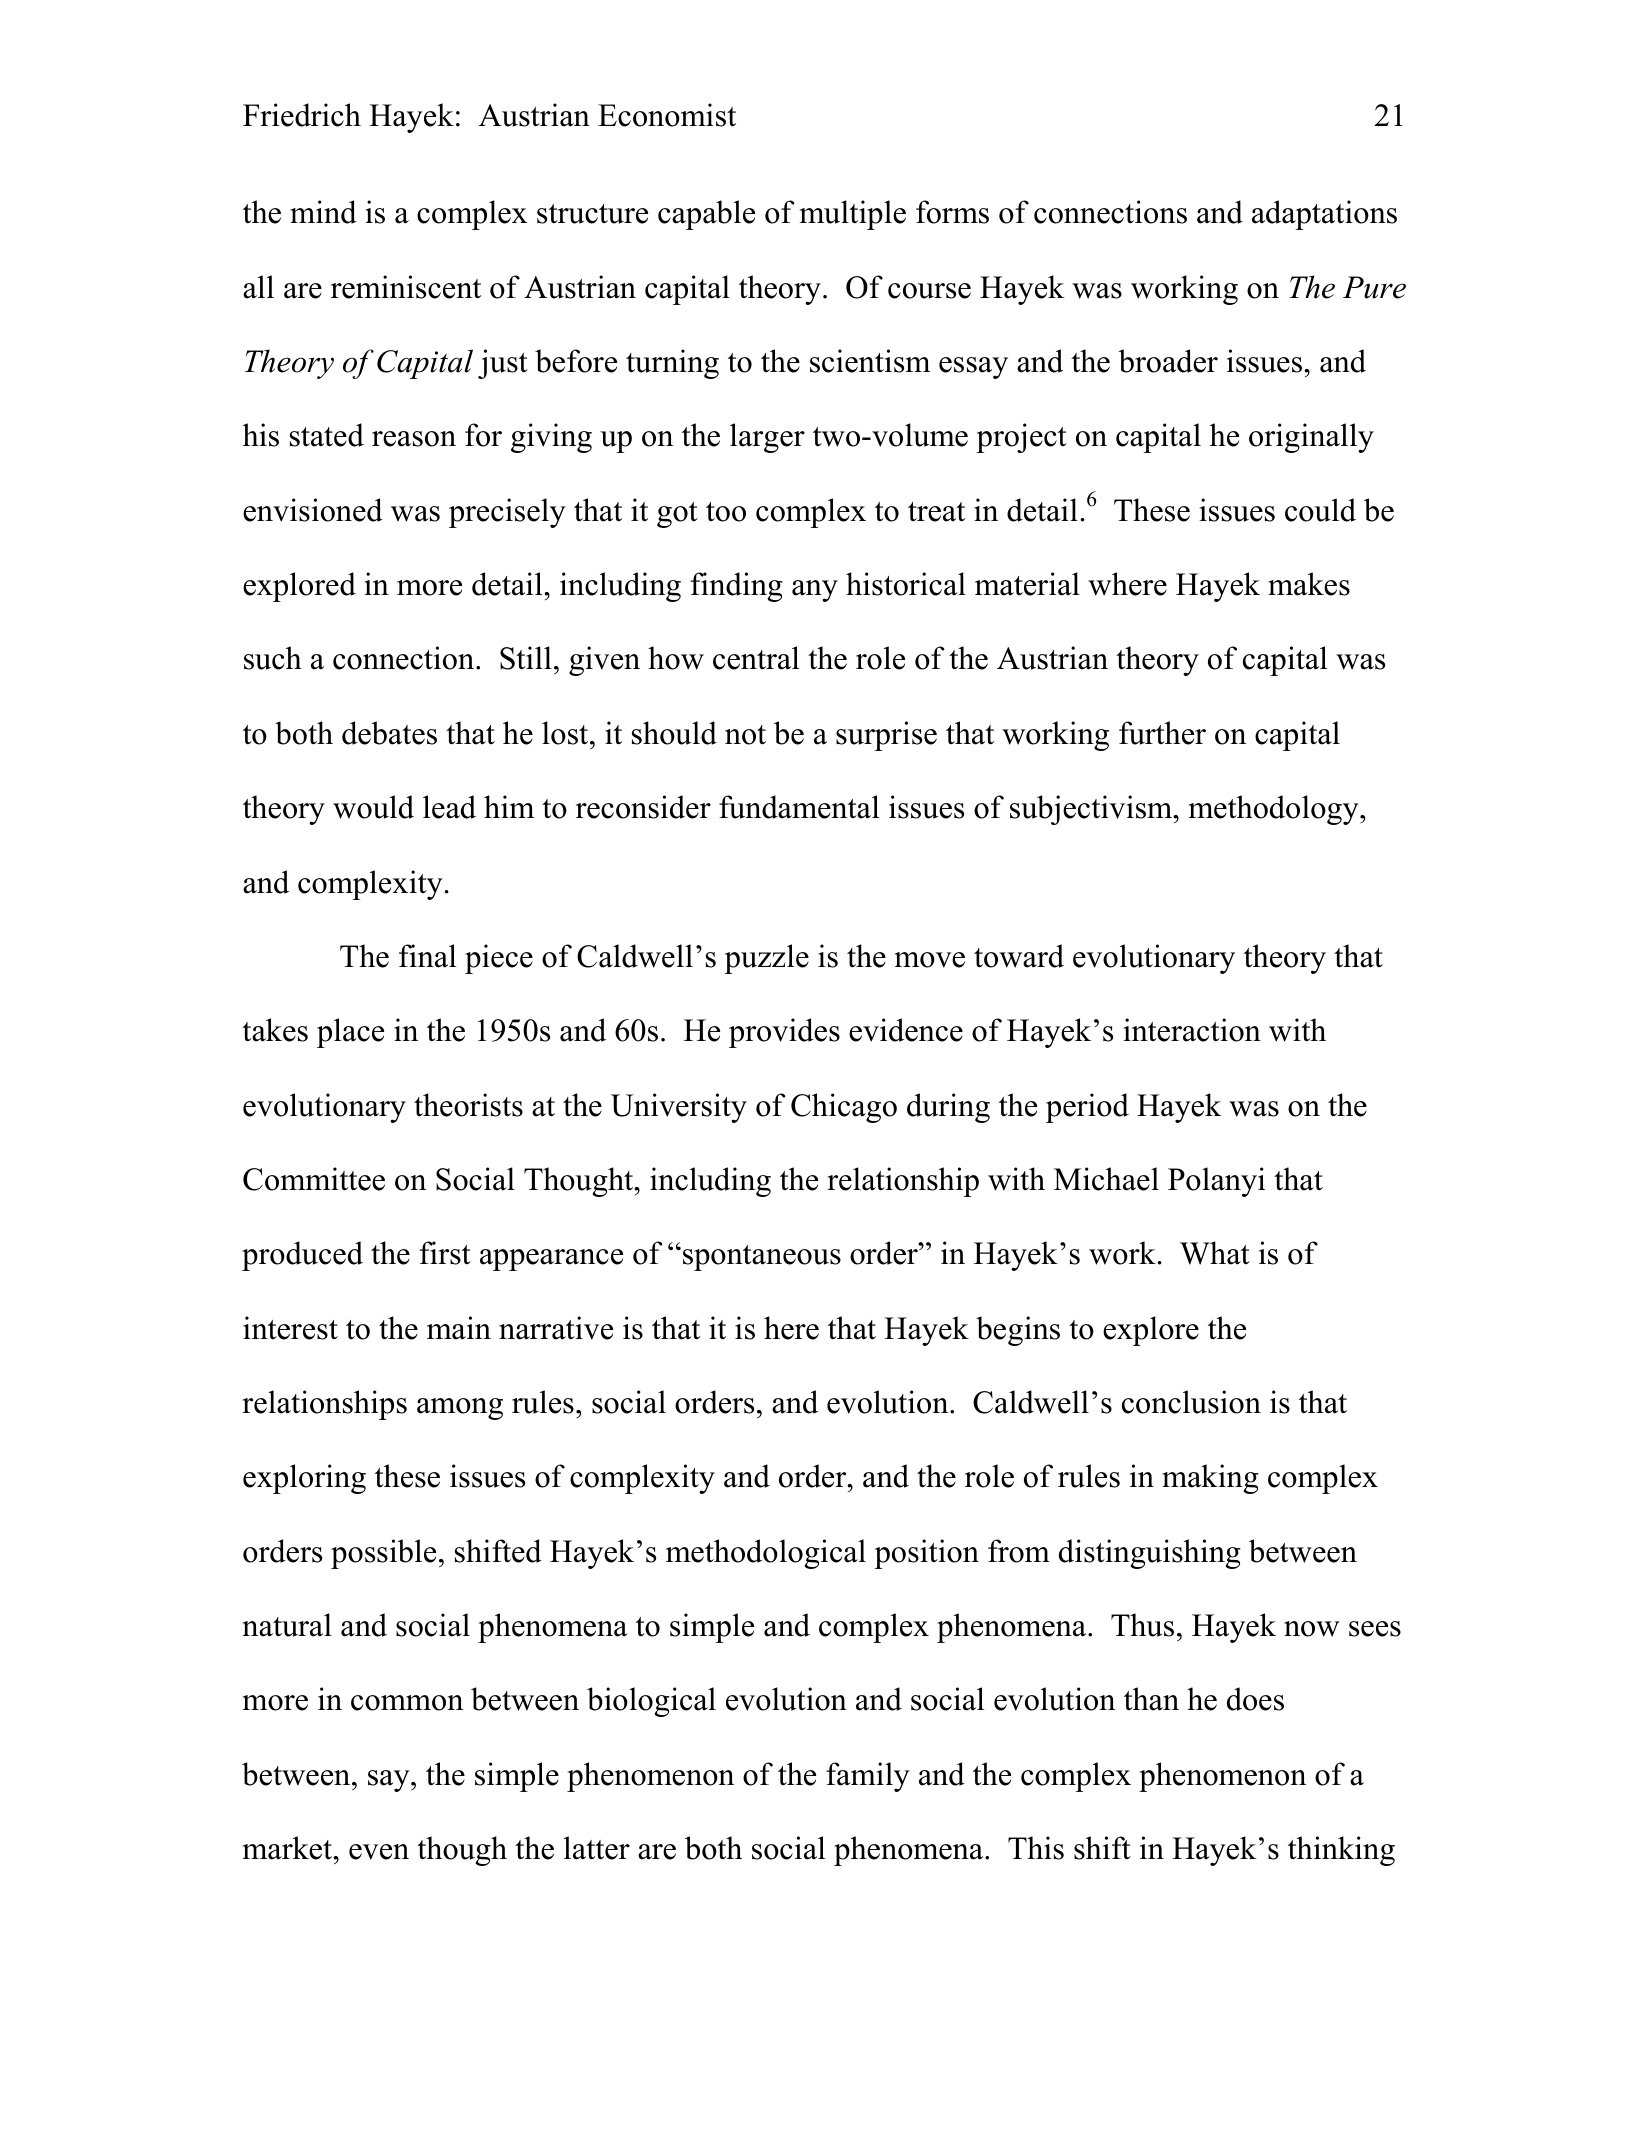 The height and width of the screenshot is (2134, 1649). I want to click on even, so click(379, 1852).
